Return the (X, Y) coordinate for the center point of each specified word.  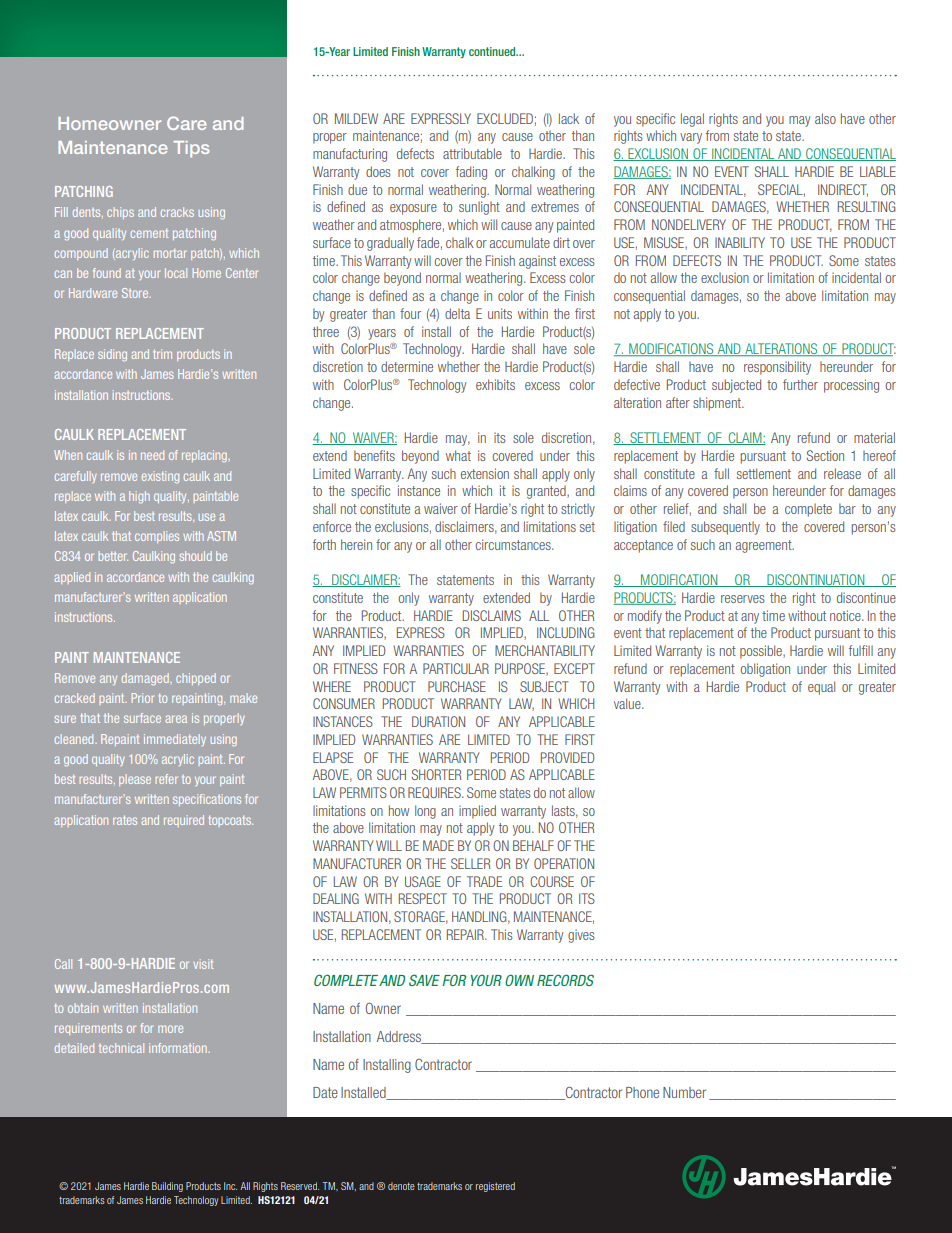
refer (167, 779)
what (458, 455)
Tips (191, 149)
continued (493, 51)
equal (821, 688)
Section (825, 455)
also (825, 118)
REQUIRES (435, 792)
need (152, 455)
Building (167, 1187)
